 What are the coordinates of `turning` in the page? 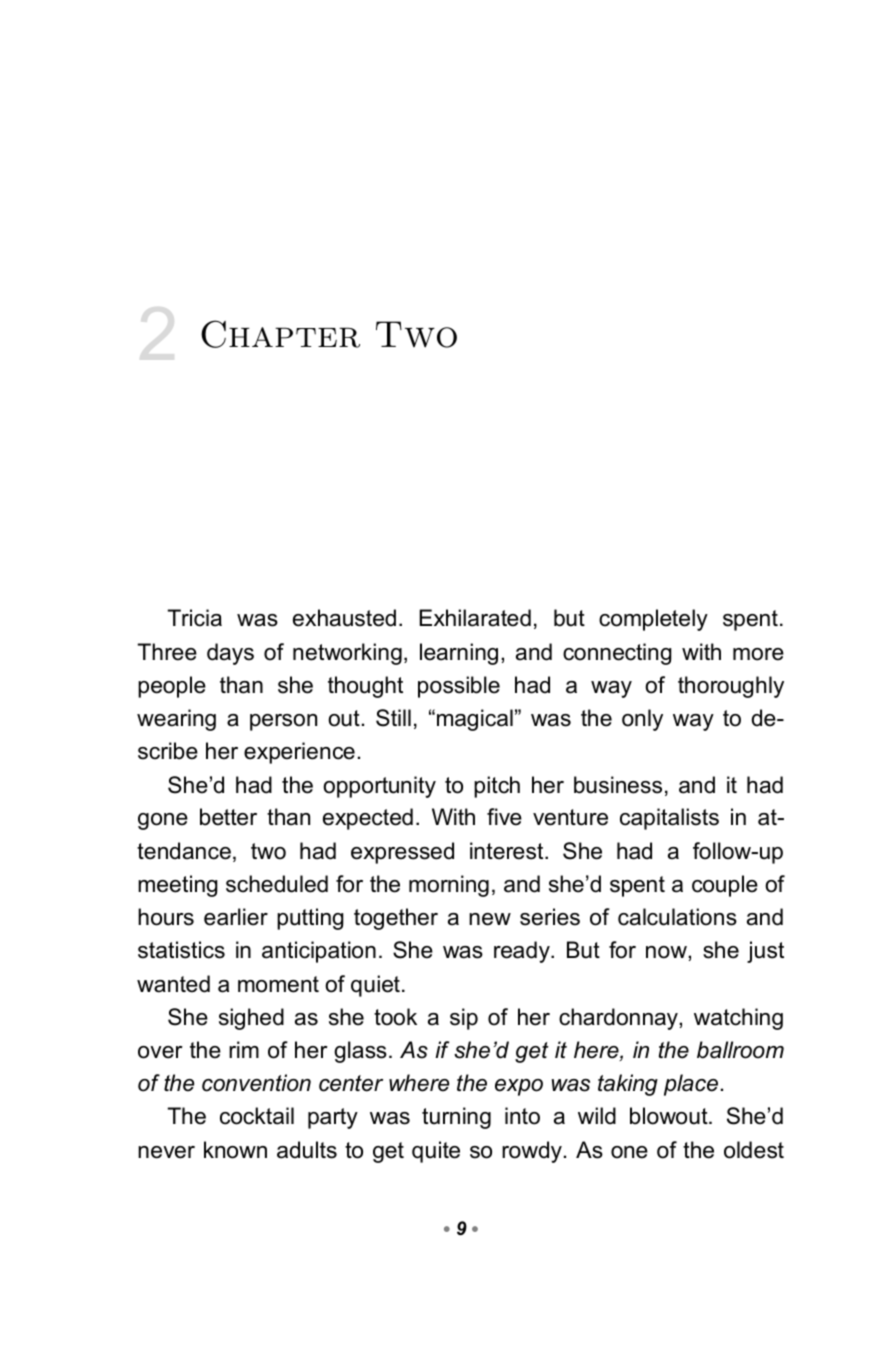 It's located at (456, 1118).
